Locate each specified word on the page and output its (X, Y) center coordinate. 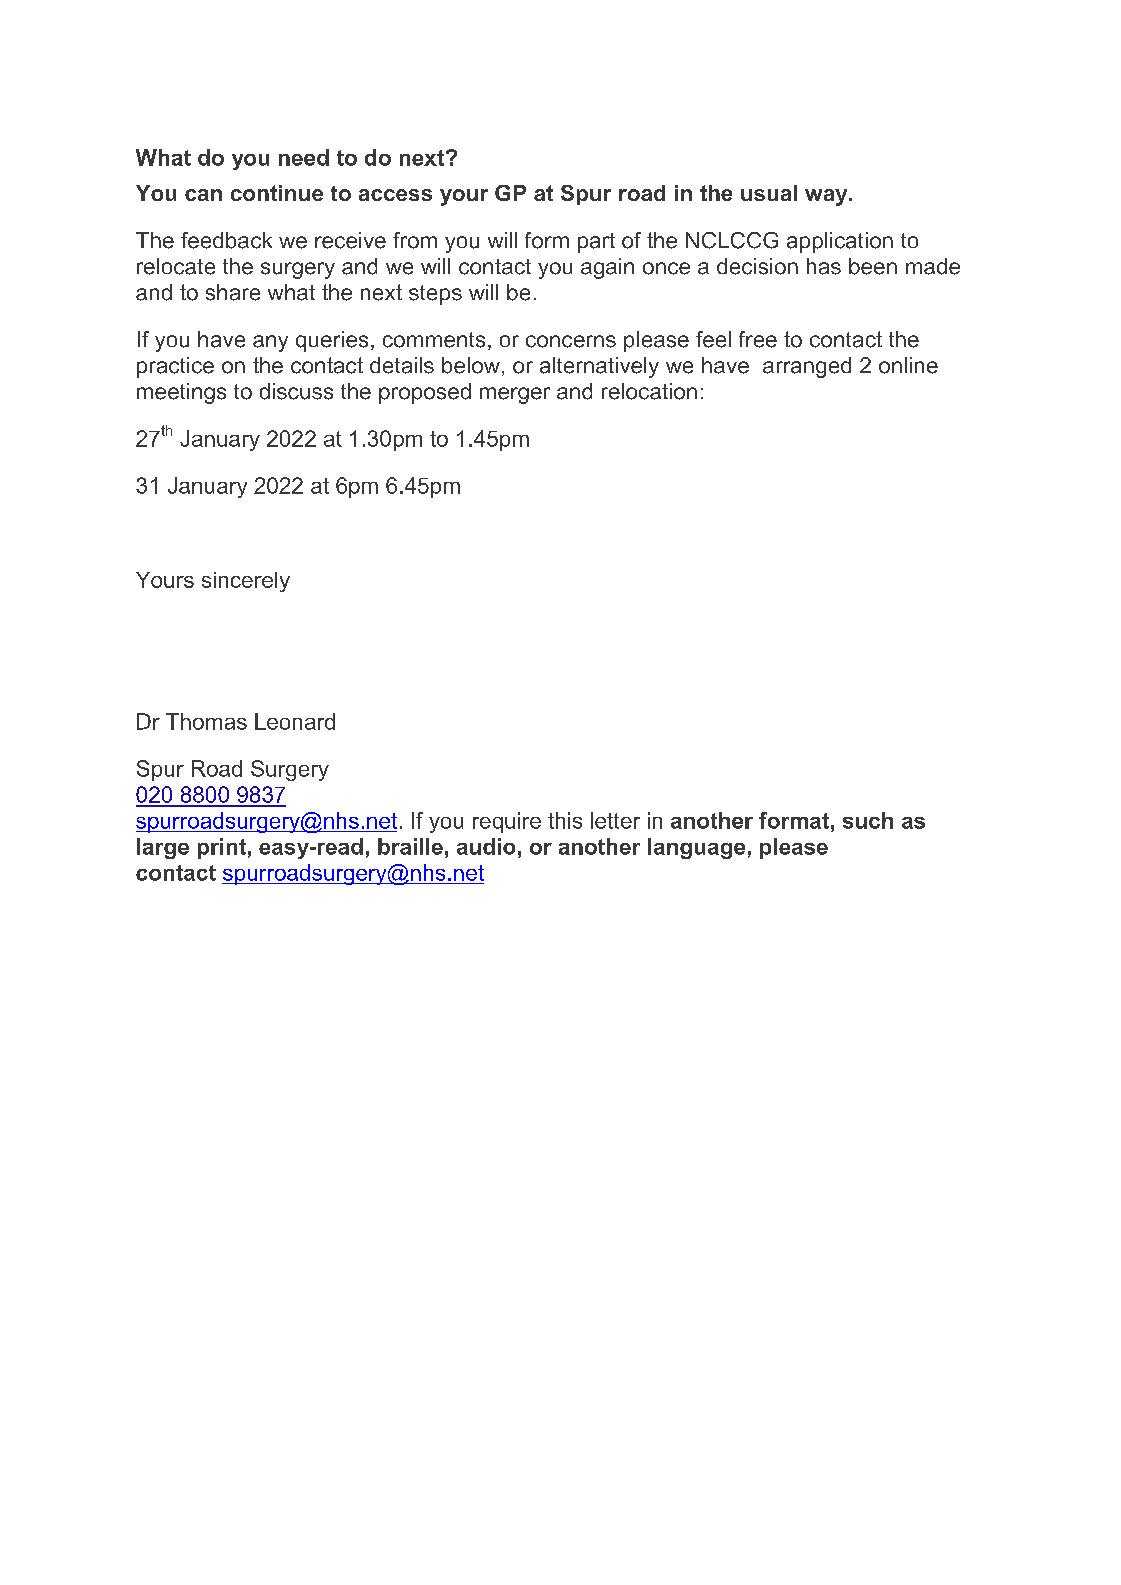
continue (277, 193)
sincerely (246, 582)
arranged (807, 367)
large (163, 848)
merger (515, 395)
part (596, 243)
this (565, 820)
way (827, 197)
